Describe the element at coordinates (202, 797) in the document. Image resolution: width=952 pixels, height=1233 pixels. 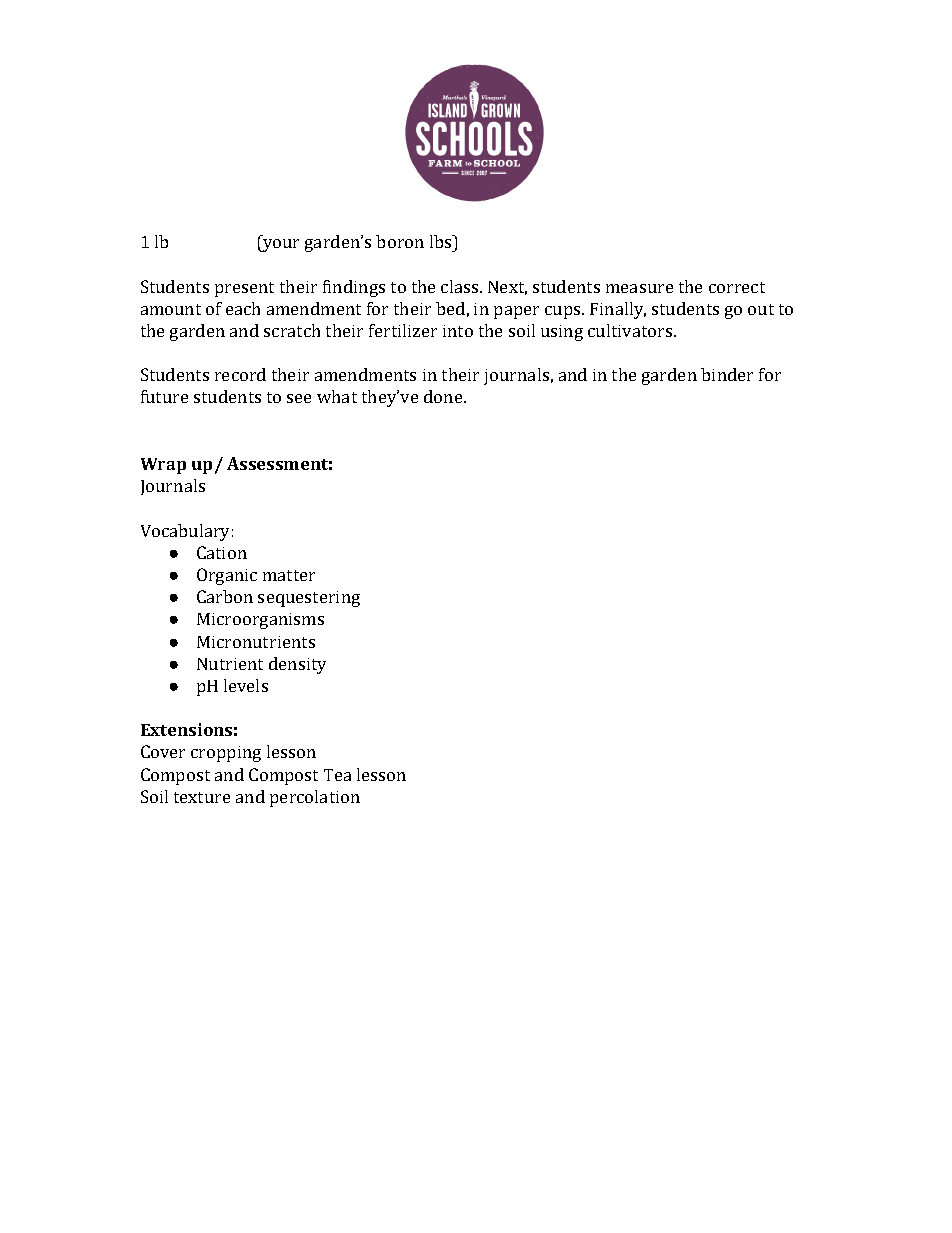
I see `texture` at that location.
